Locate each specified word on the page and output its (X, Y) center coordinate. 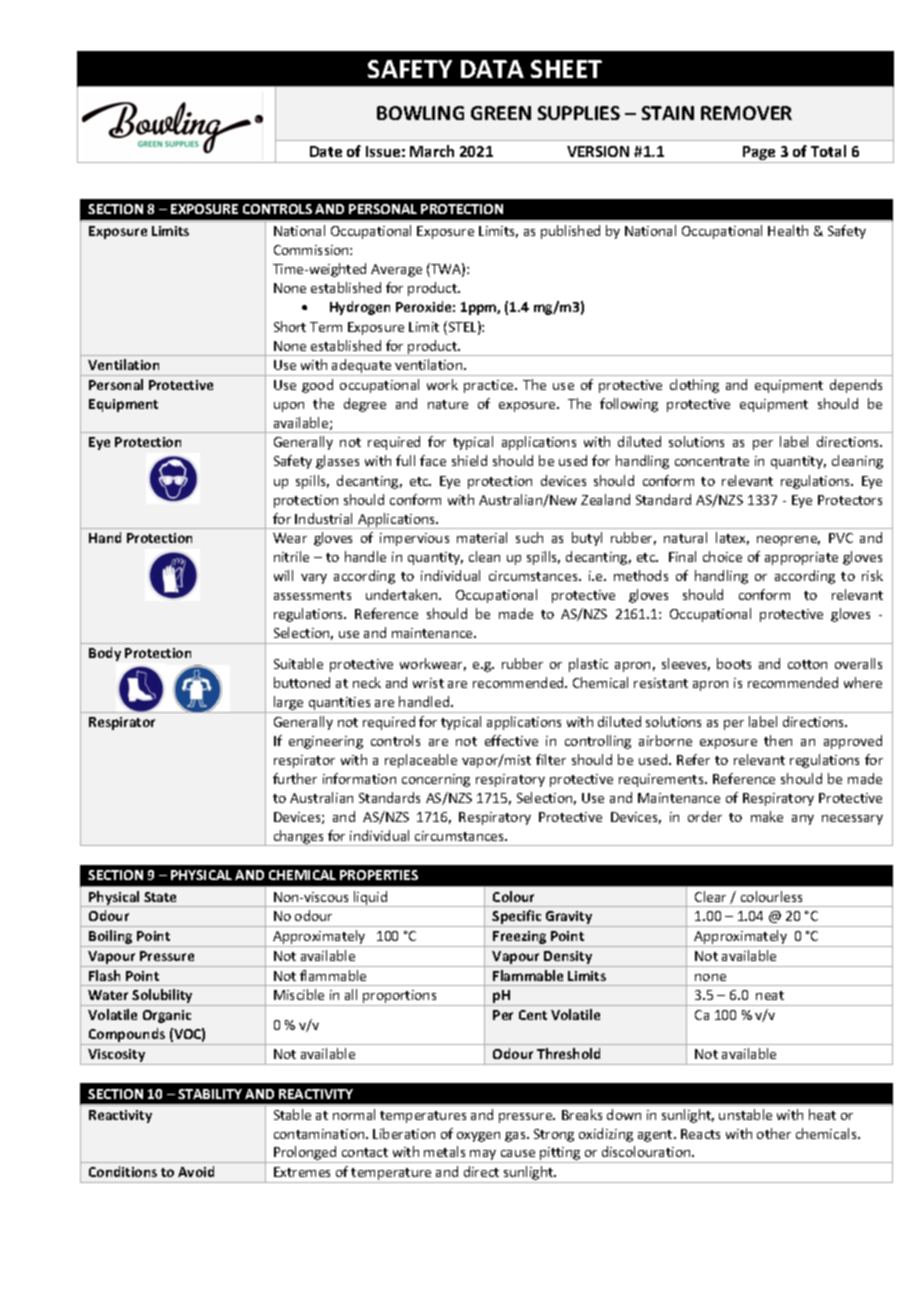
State (160, 897)
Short (290, 326)
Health (788, 230)
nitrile (291, 556)
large (289, 704)
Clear (710, 896)
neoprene (788, 541)
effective (511, 740)
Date (326, 151)
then (778, 740)
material (482, 537)
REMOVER (746, 113)
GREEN (501, 113)
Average (396, 270)
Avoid (196, 1171)
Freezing (520, 939)
